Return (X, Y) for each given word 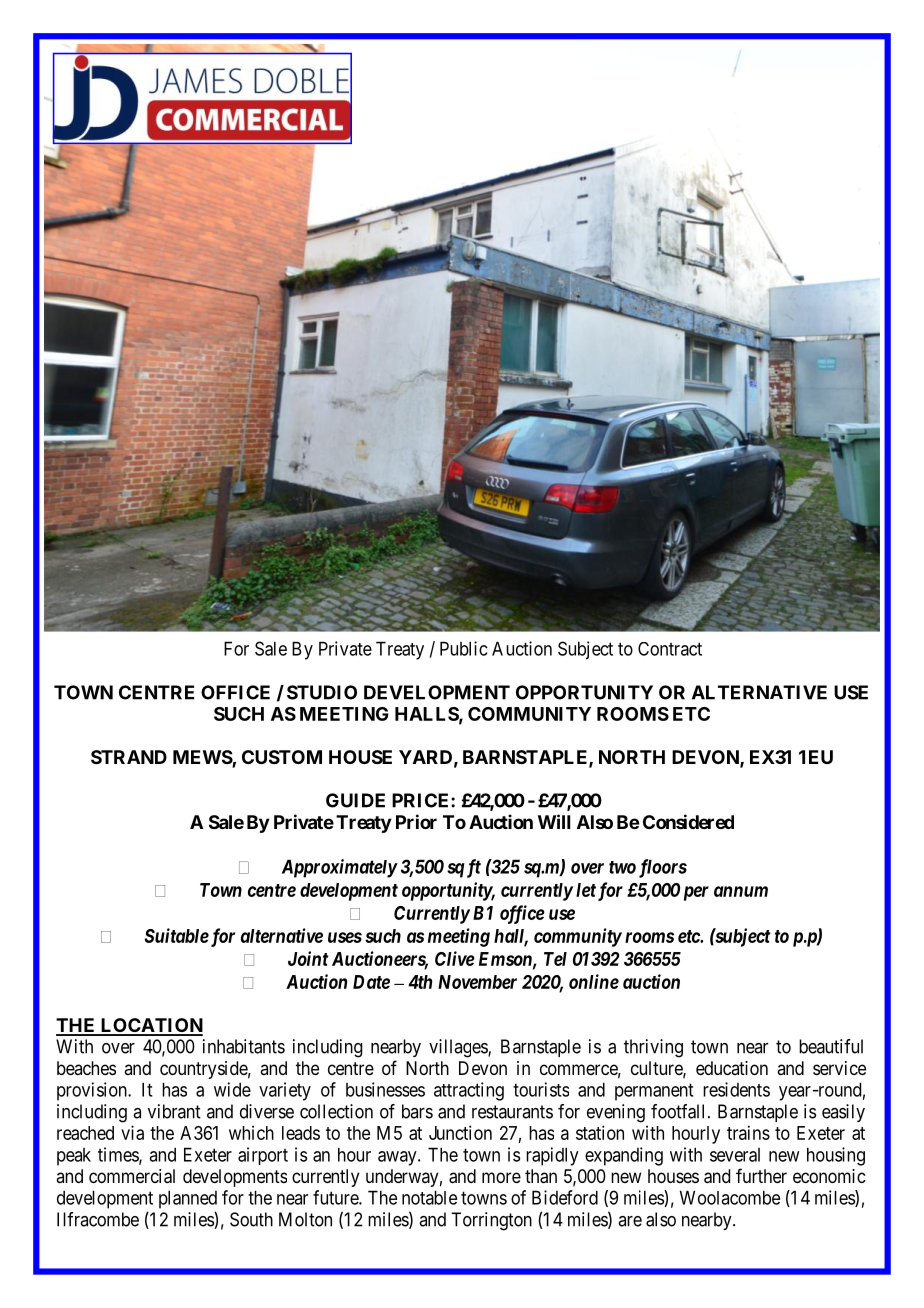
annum (741, 891)
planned (188, 1199)
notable (429, 1197)
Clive (455, 958)
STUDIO (322, 692)
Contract (670, 649)
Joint (308, 958)
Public (464, 648)
